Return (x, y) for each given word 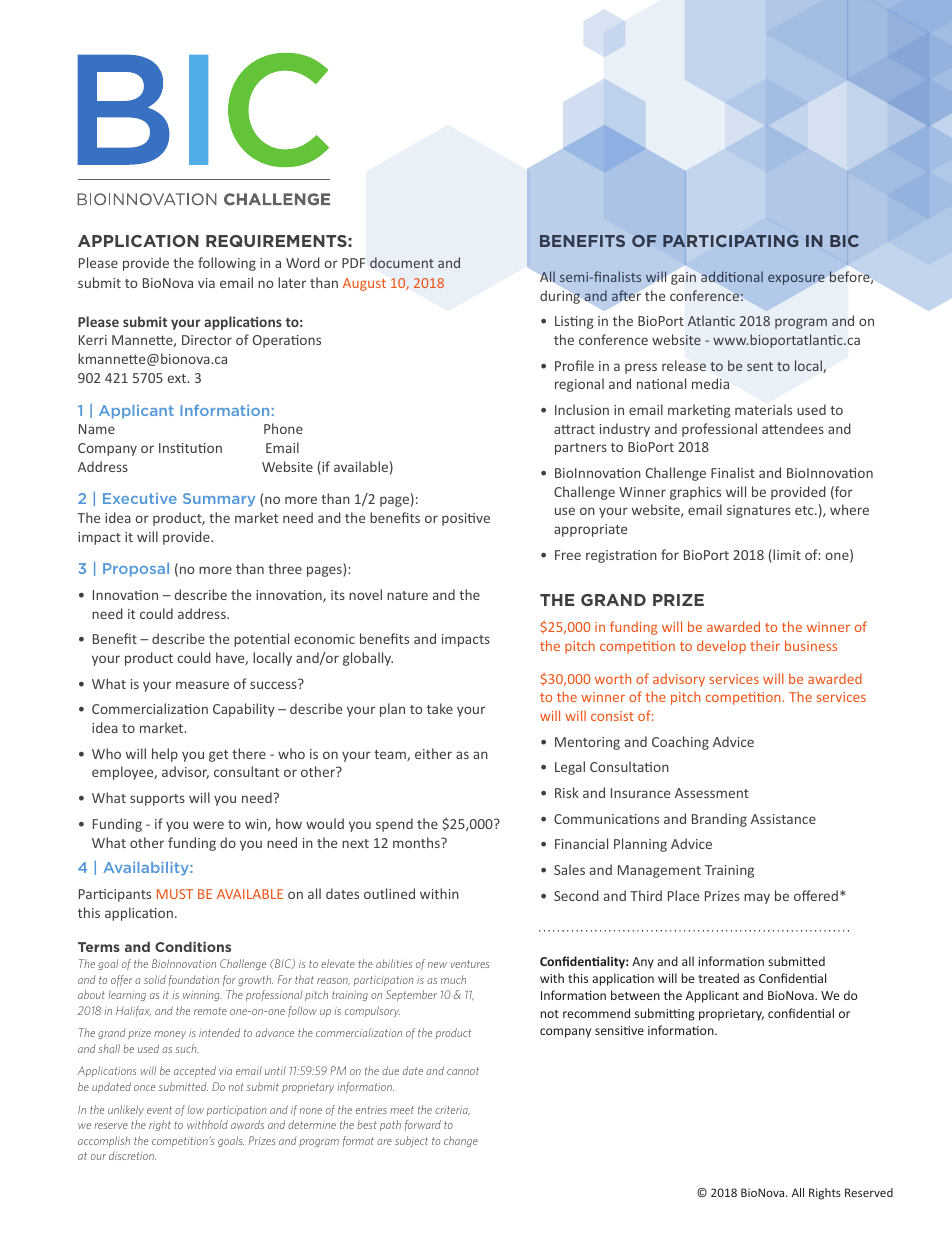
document (402, 262)
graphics (695, 493)
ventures (469, 964)
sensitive (619, 1030)
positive (466, 519)
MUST (175, 894)
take (440, 708)
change (461, 1141)
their (765, 645)
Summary (219, 500)
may (757, 898)
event (159, 1110)
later (292, 282)
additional (732, 276)
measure (202, 685)
